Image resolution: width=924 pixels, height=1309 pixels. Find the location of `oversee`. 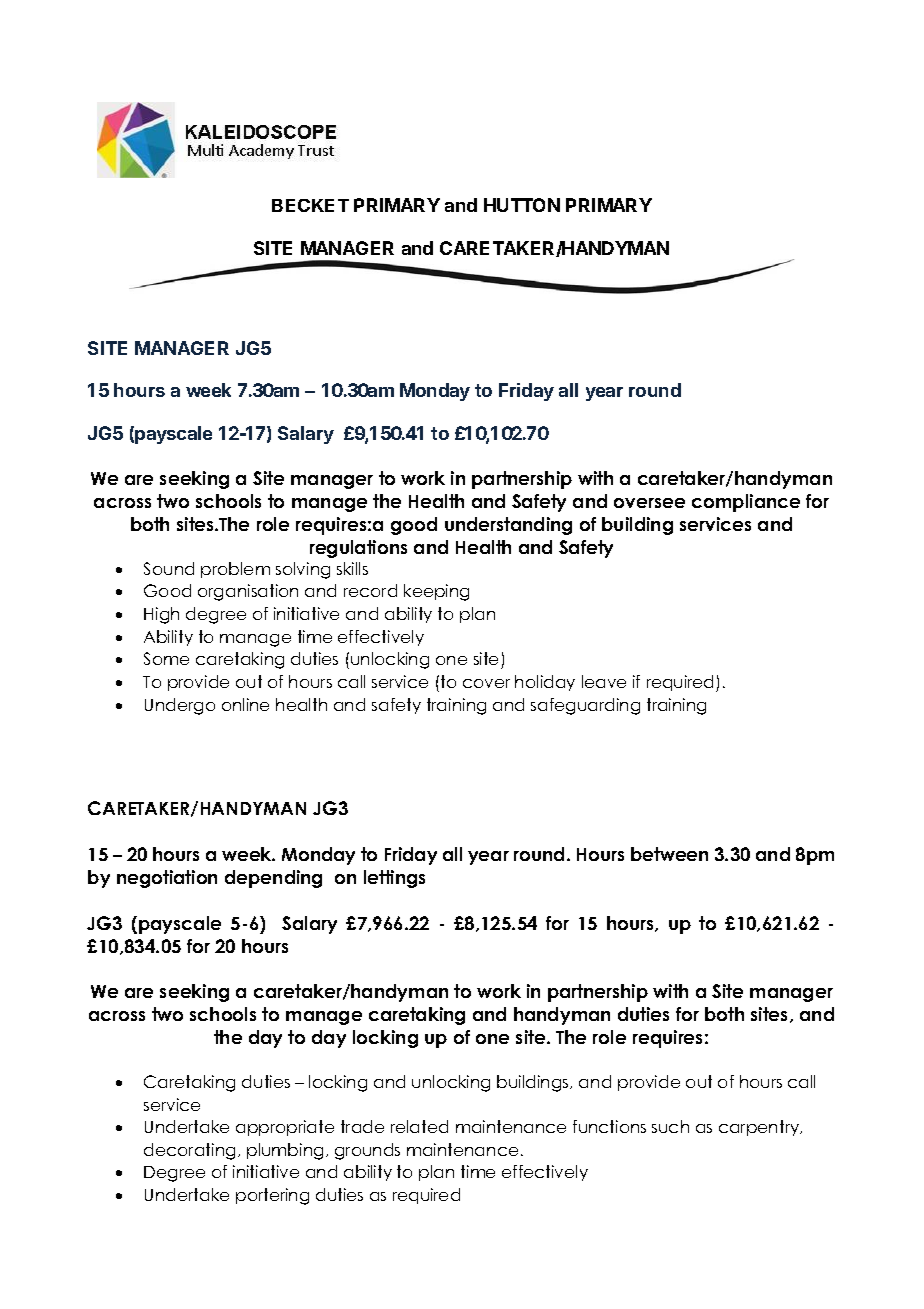

oversee is located at coordinates (649, 503).
